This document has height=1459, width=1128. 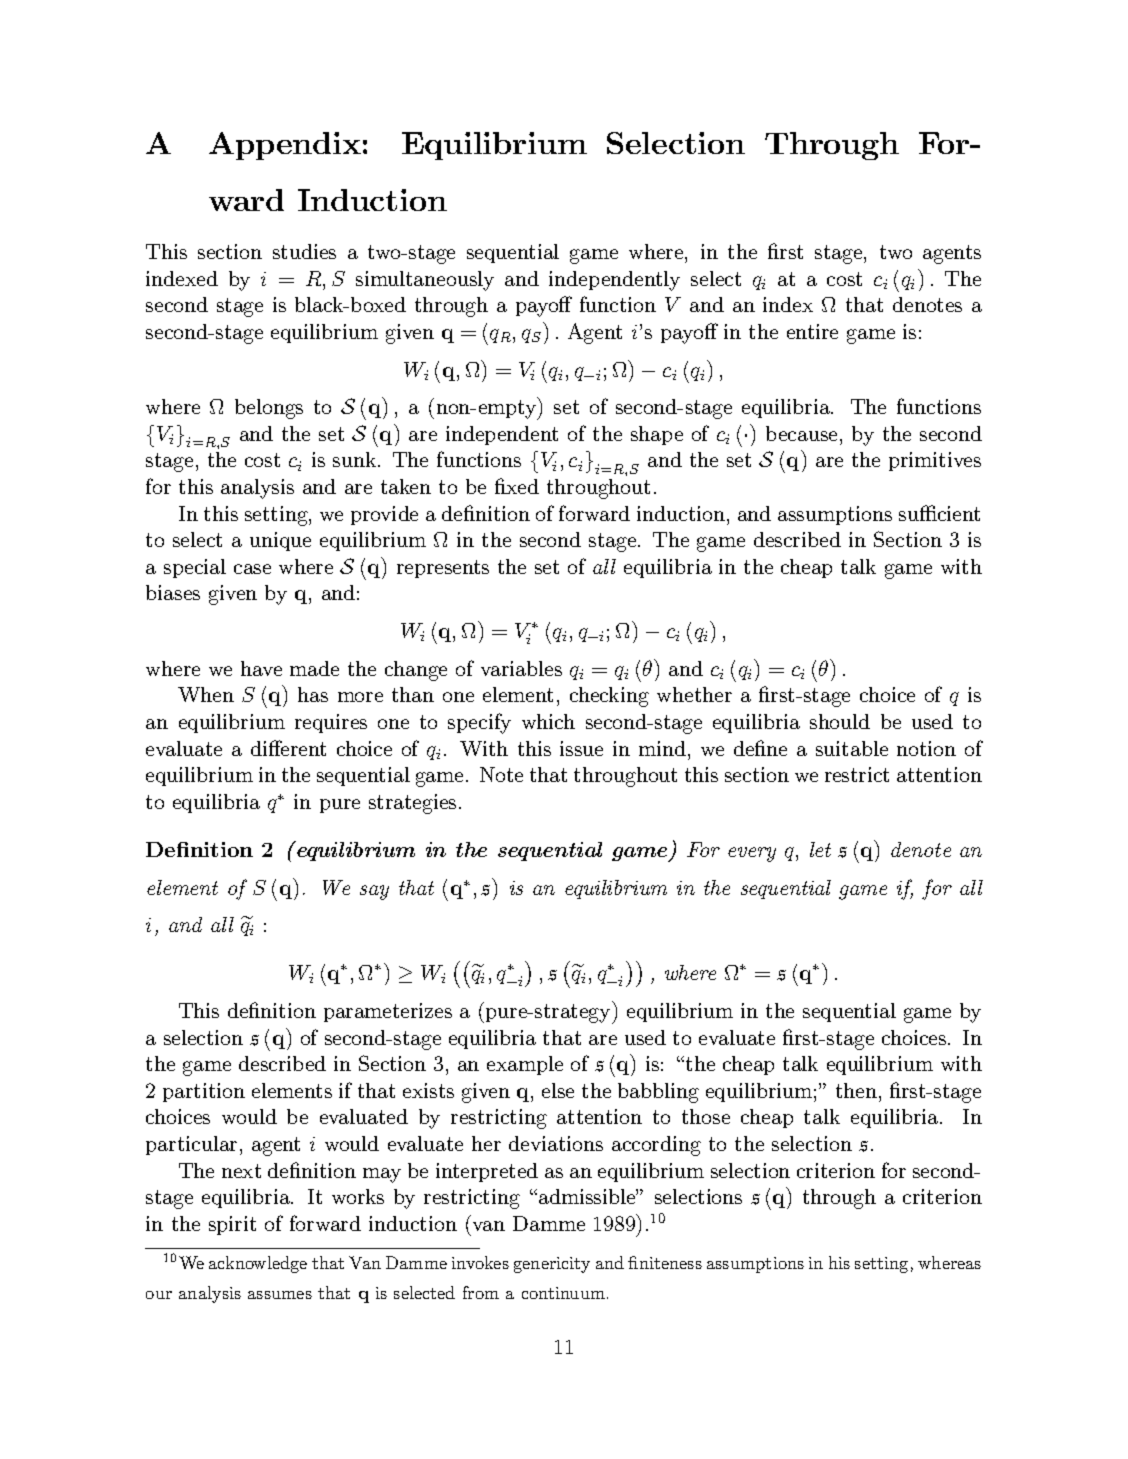 What do you see at coordinates (425, 281) in the document?
I see `simultaneously` at bounding box center [425, 281].
